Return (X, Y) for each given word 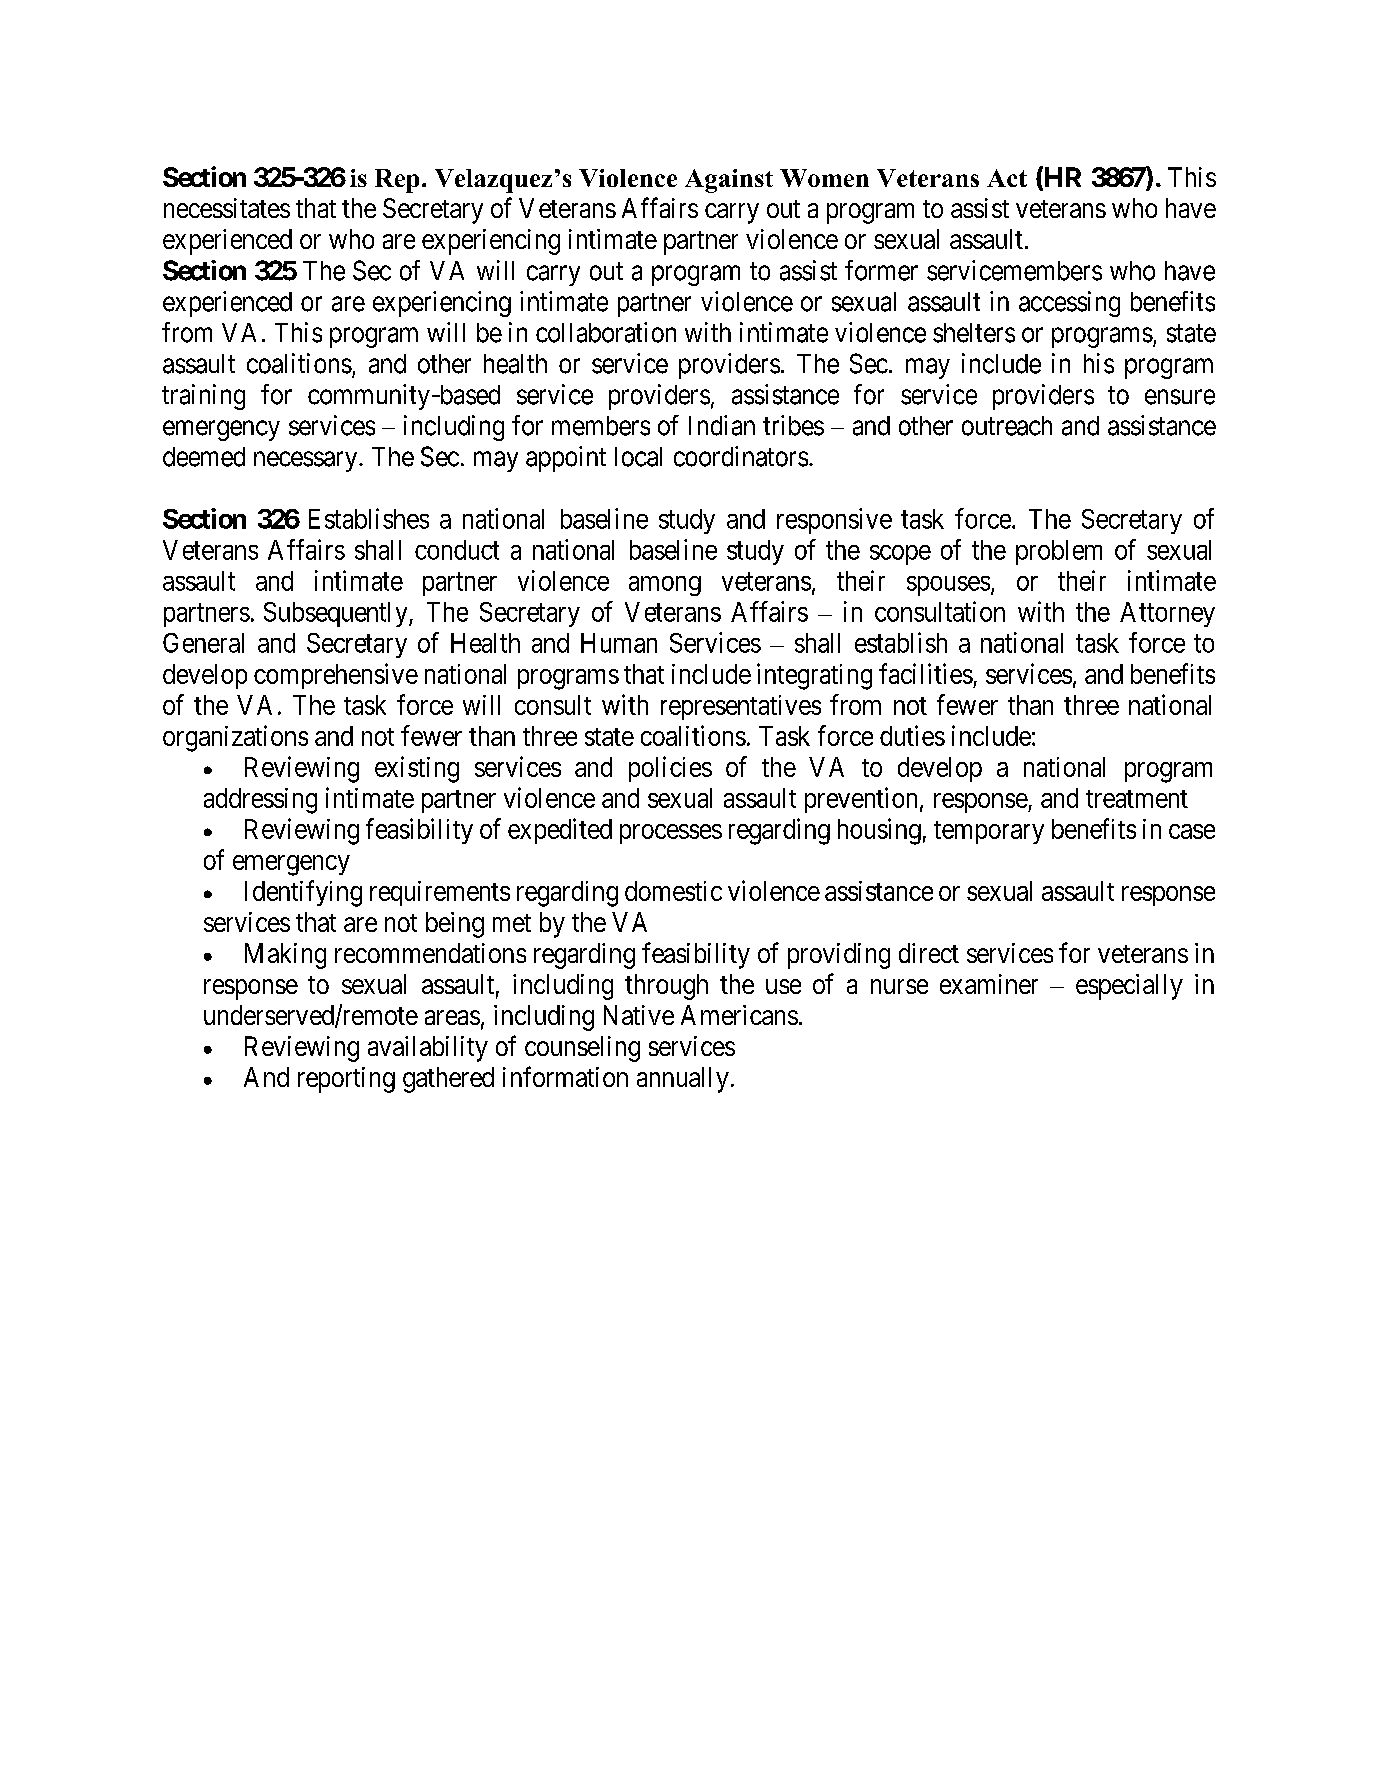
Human (619, 643)
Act (1007, 178)
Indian (722, 425)
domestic (673, 891)
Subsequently (337, 614)
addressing (260, 801)
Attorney (1167, 614)
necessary (307, 461)
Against (729, 181)
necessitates (227, 208)
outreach (1007, 426)
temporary (989, 832)
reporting (346, 1080)
